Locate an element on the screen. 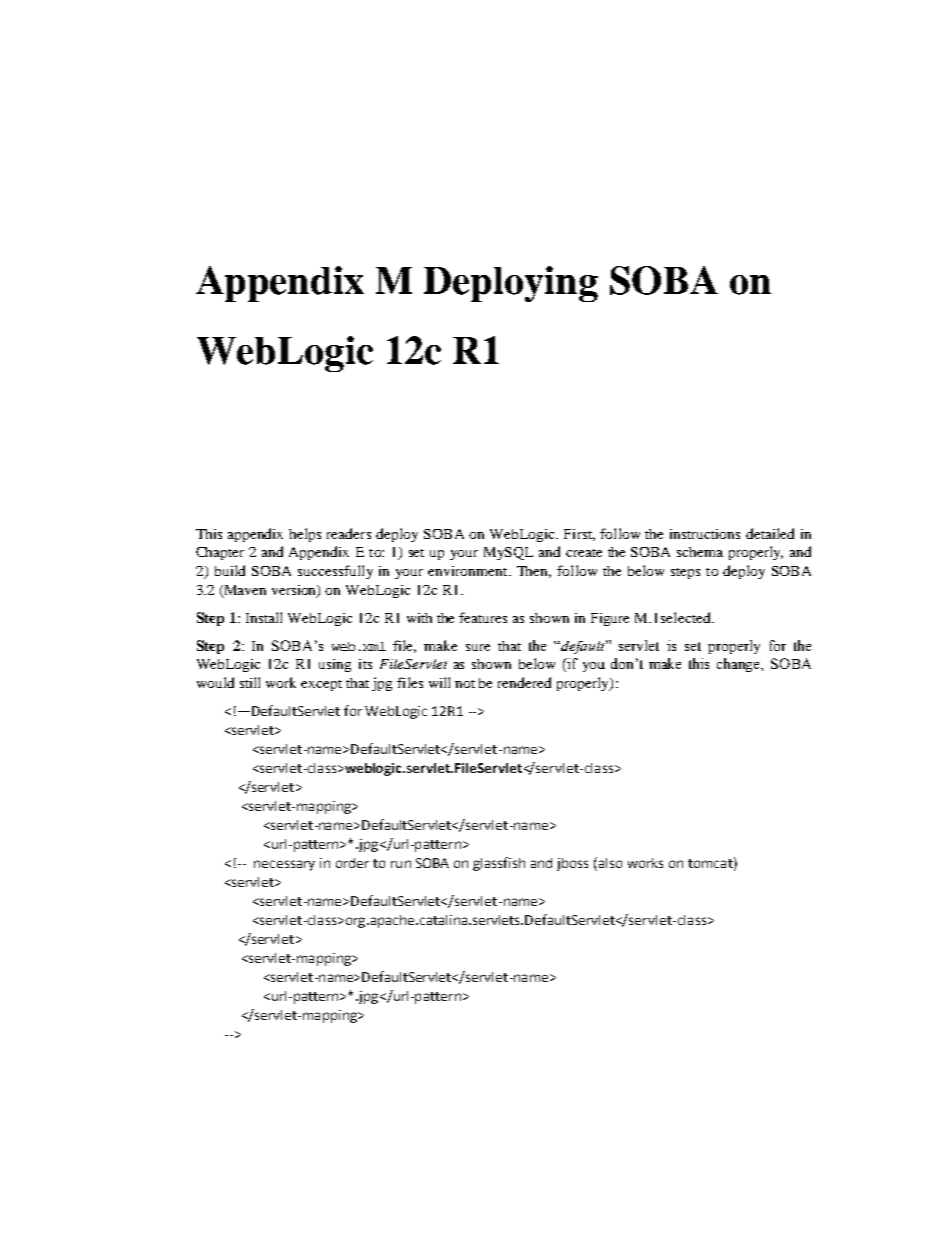  Install is located at coordinates (264, 617).
